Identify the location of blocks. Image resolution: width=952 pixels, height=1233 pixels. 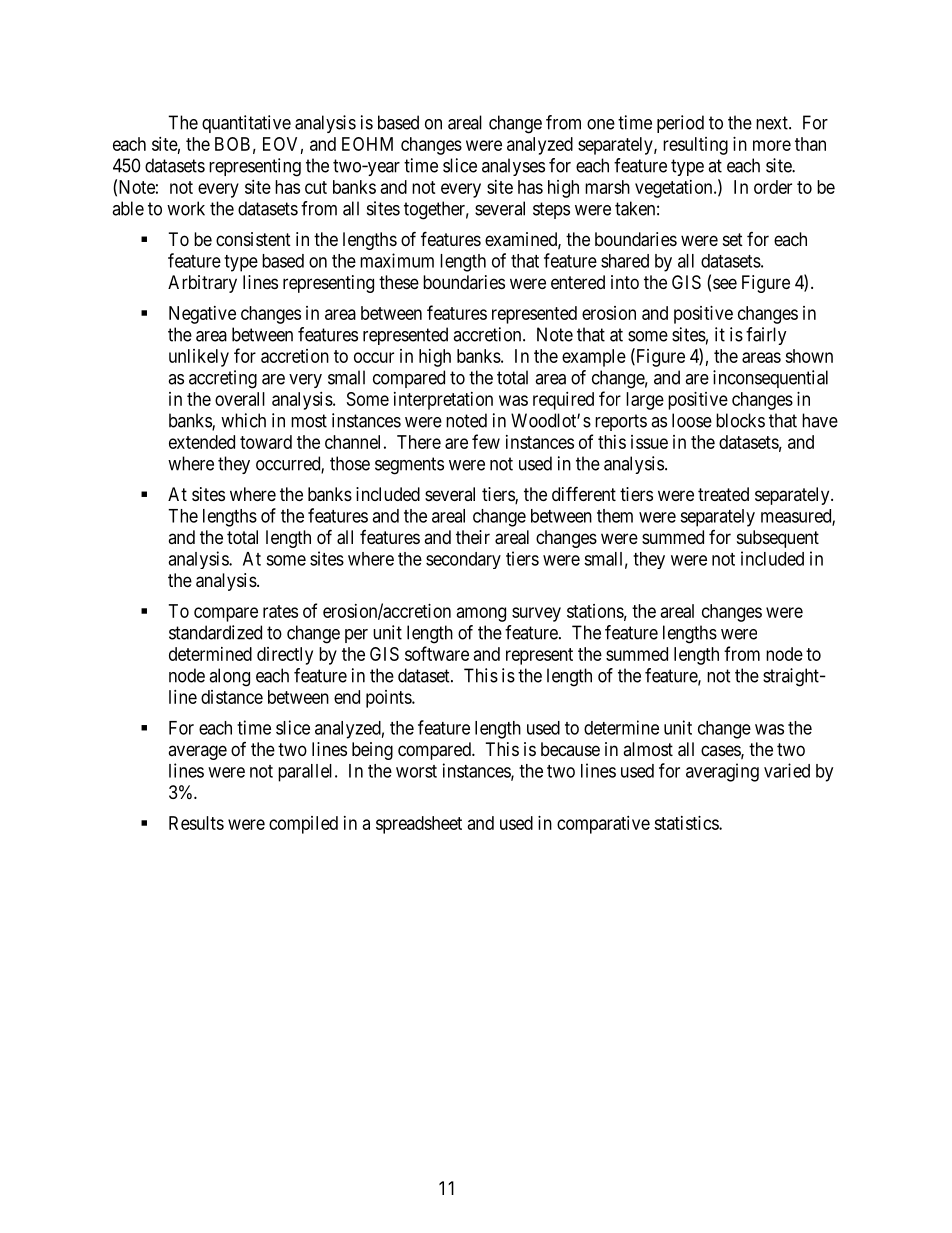
(740, 420).
